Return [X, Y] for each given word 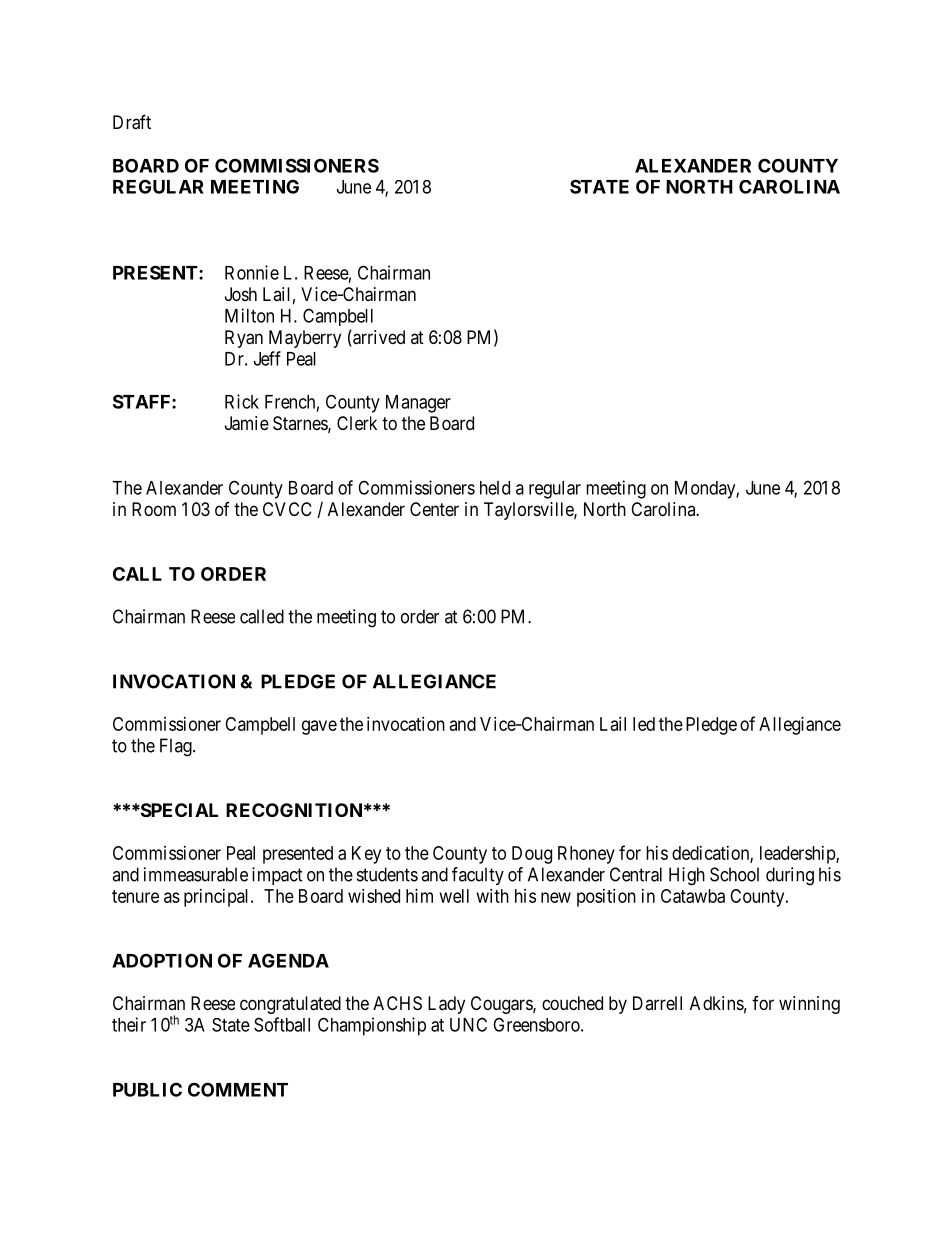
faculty [478, 876]
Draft [132, 122]
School [734, 874]
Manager [418, 404]
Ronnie [252, 272]
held [495, 488]
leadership [798, 855]
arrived [378, 338]
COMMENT [238, 1089]
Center [434, 509]
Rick [242, 401]
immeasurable [196, 874]
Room [154, 509]
